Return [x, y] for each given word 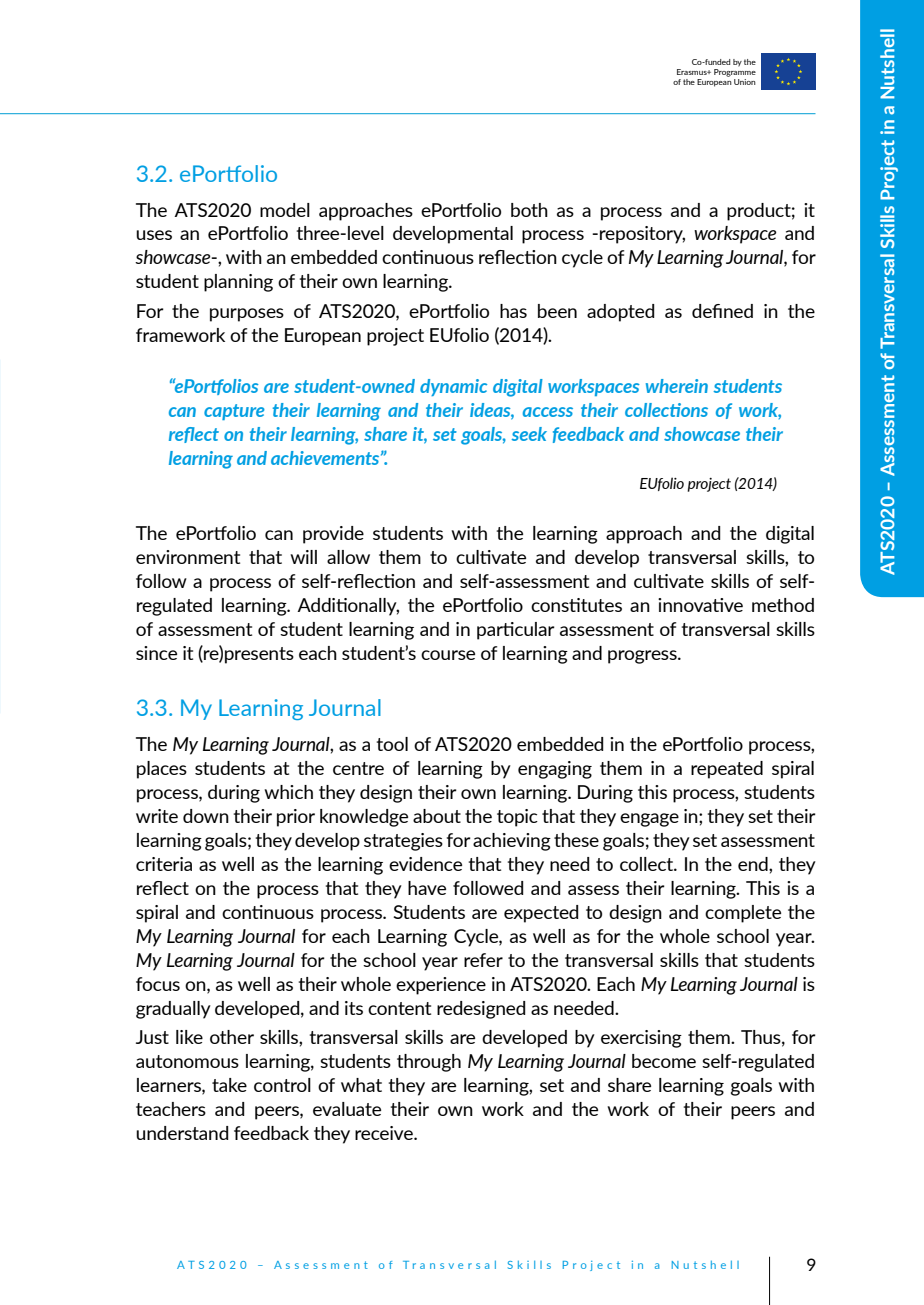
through [429, 1063]
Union [745, 82]
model [285, 210]
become [664, 1061]
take [229, 1085]
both [529, 210]
